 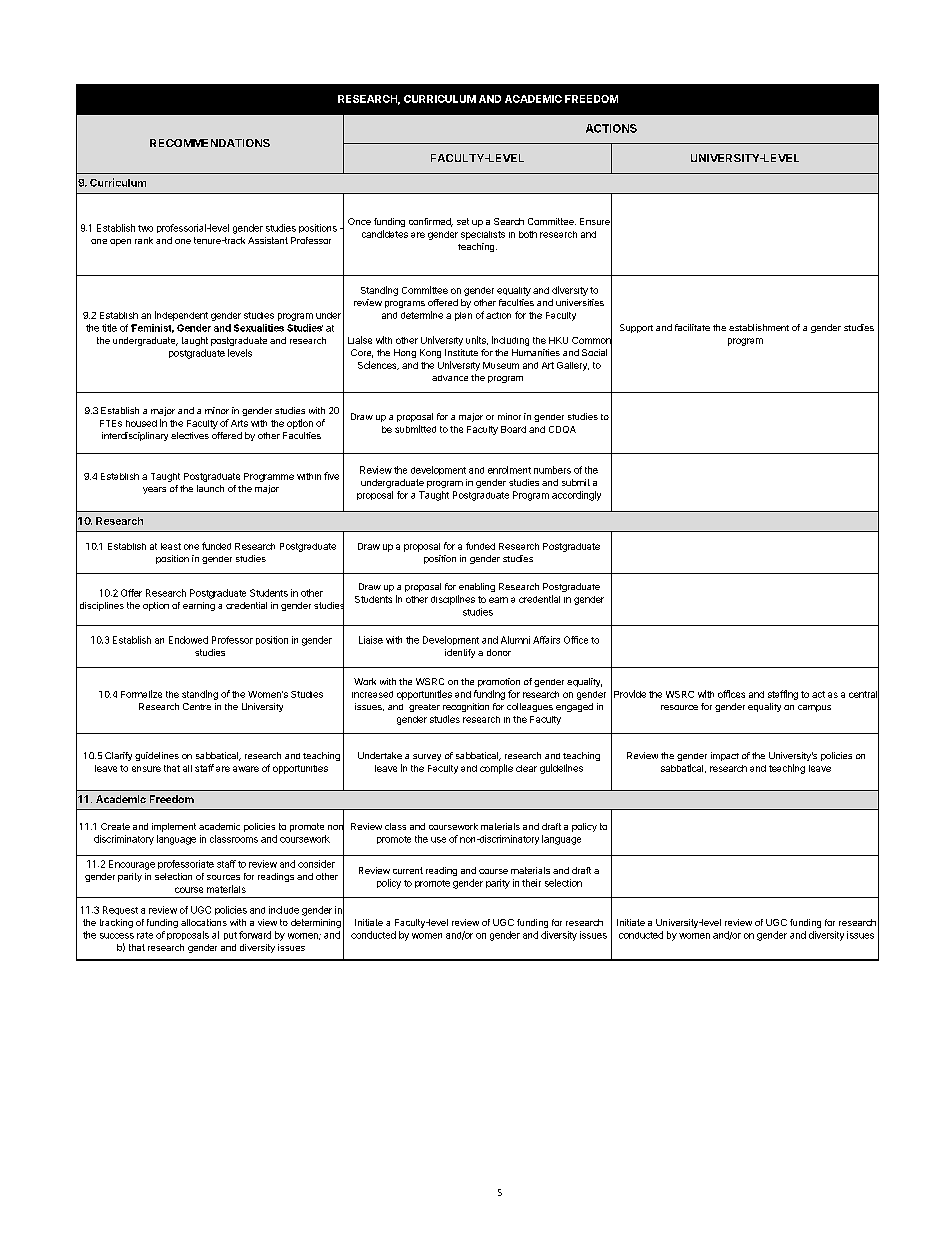 I want to click on accordingly, so click(x=576, y=496).
